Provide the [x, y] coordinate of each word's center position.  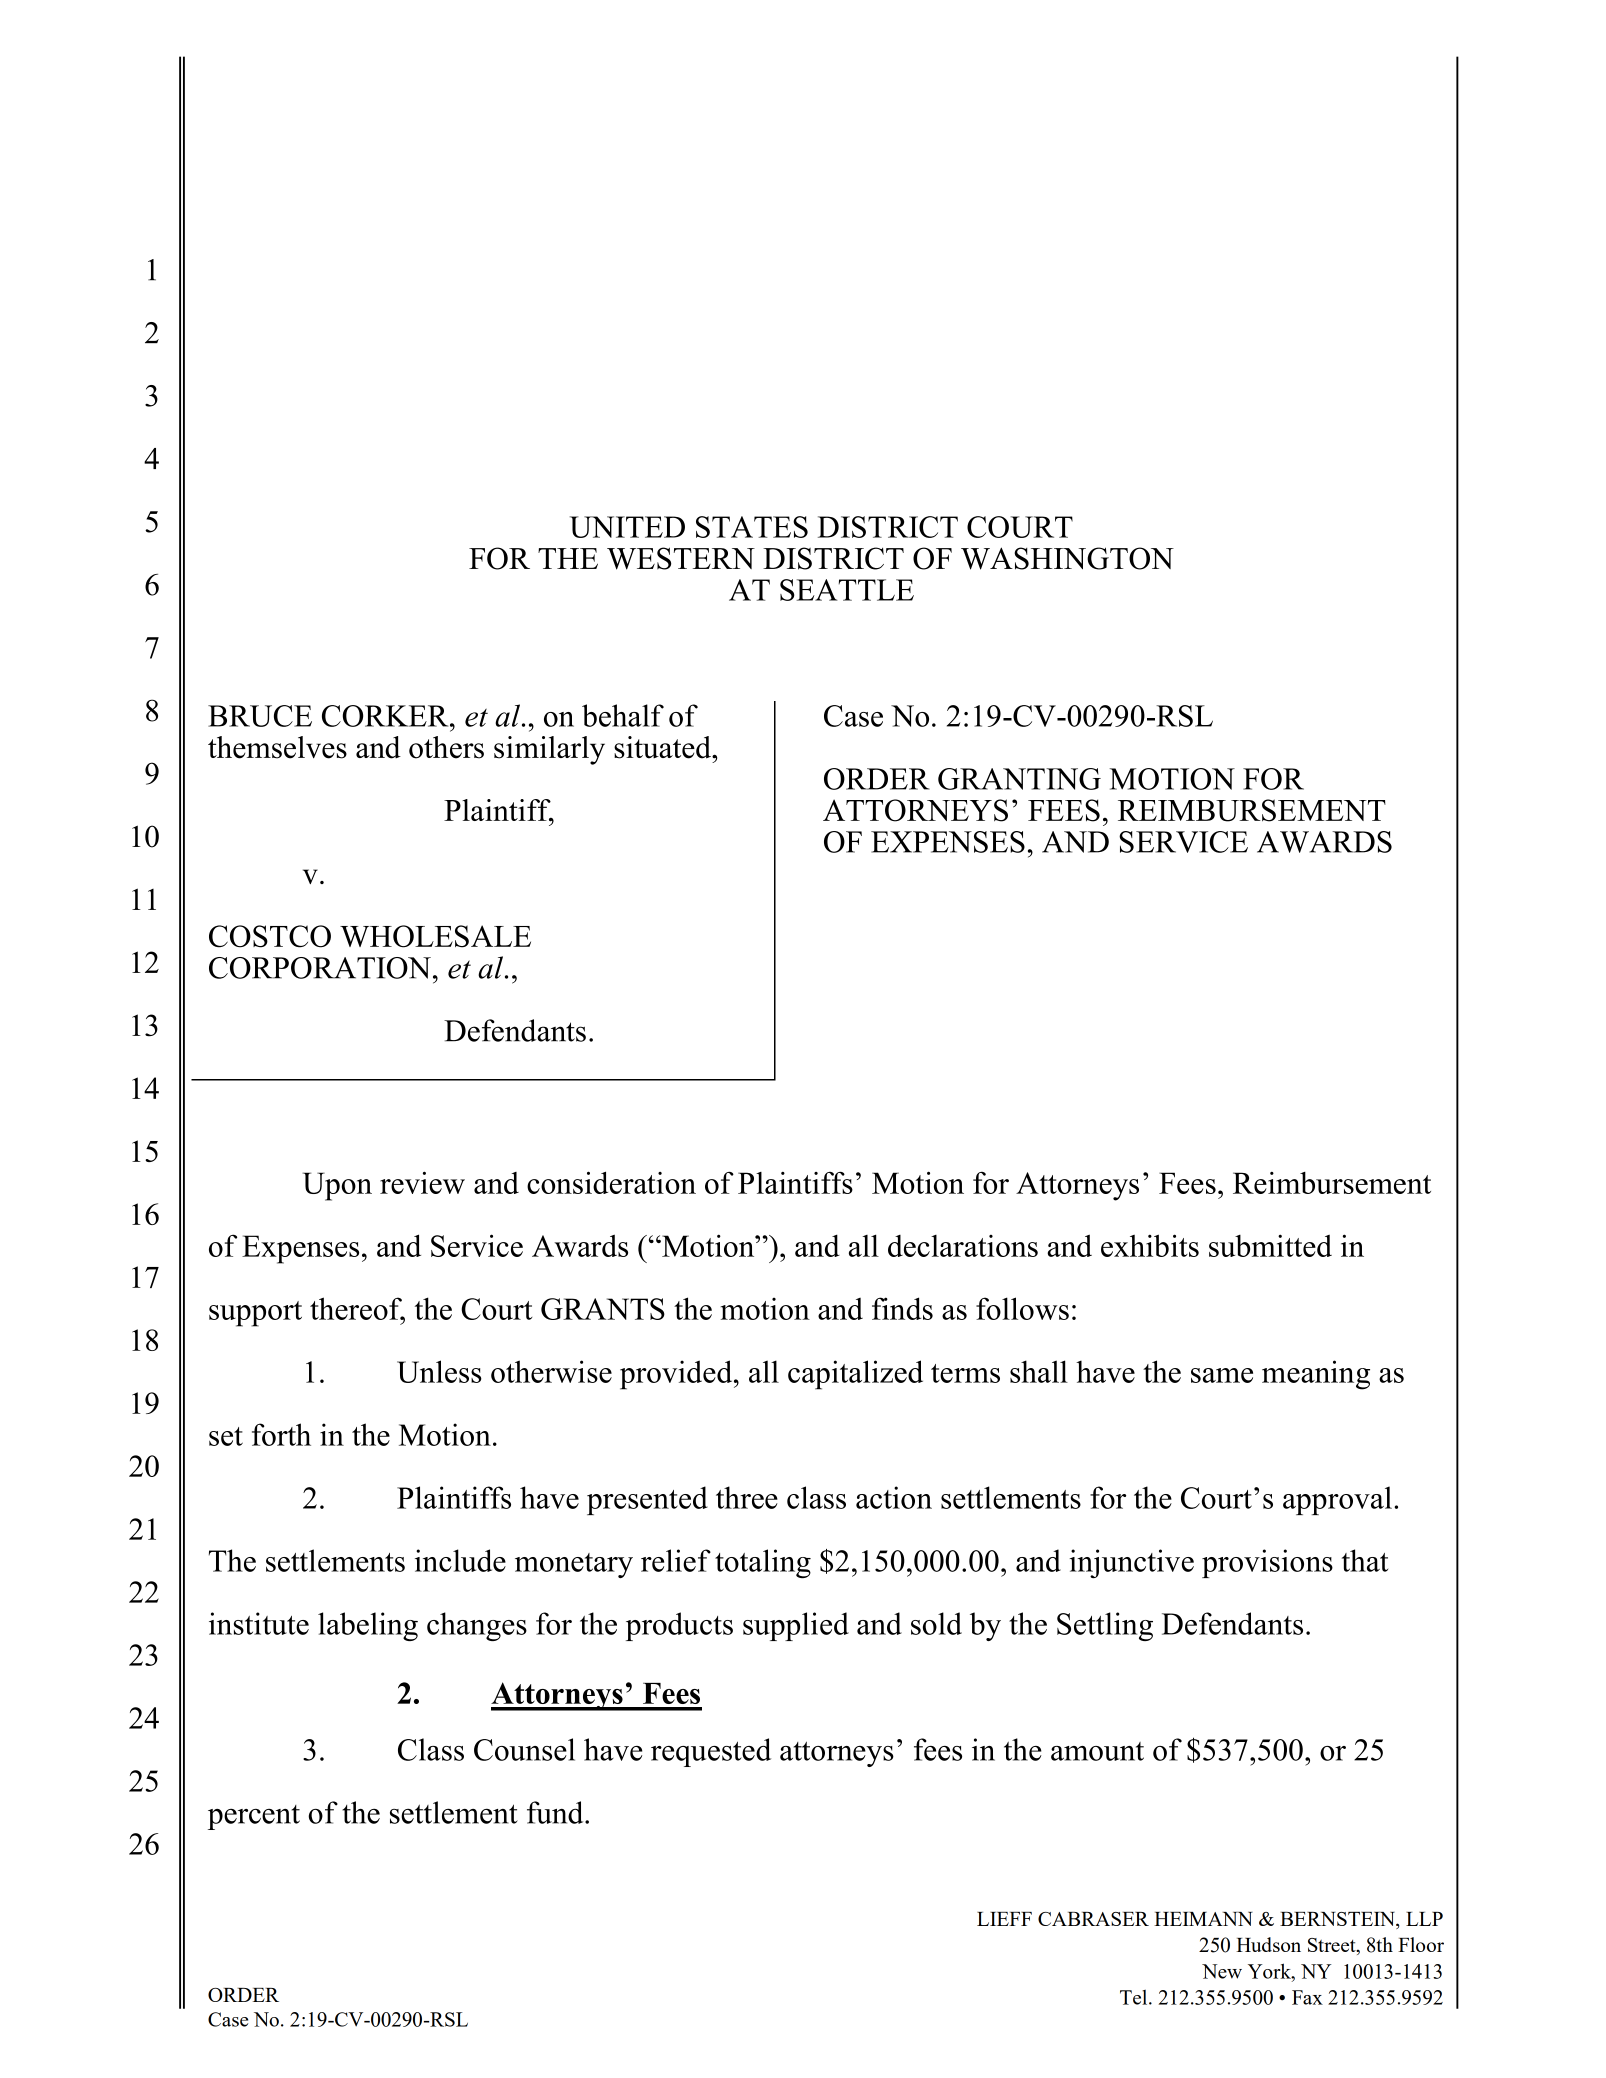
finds [902, 1308]
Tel [1135, 1997]
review [422, 1182]
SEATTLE [847, 590]
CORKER [386, 716]
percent [254, 1817]
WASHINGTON [1067, 558]
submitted [1270, 1245]
